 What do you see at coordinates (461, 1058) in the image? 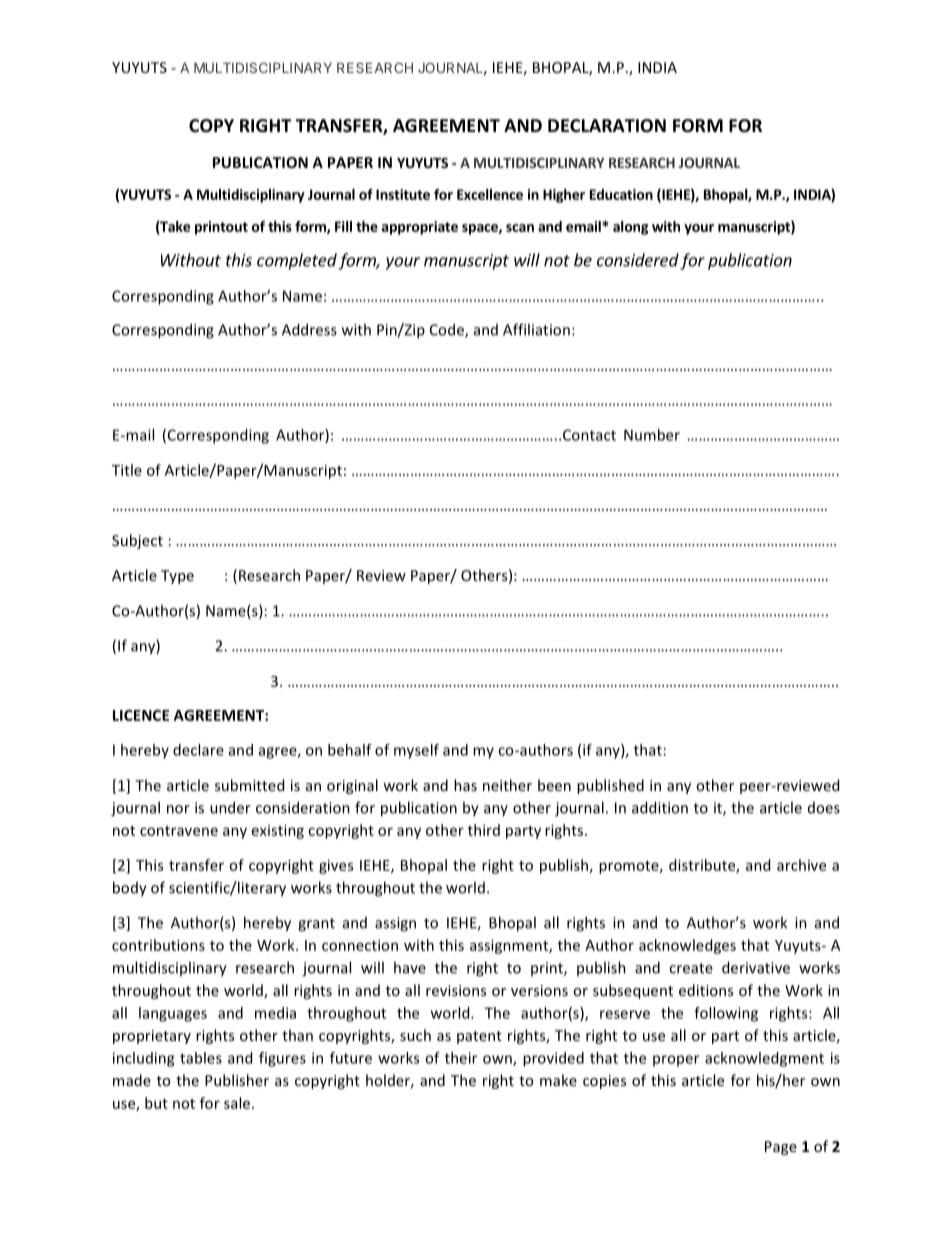
I see `their` at bounding box center [461, 1058].
